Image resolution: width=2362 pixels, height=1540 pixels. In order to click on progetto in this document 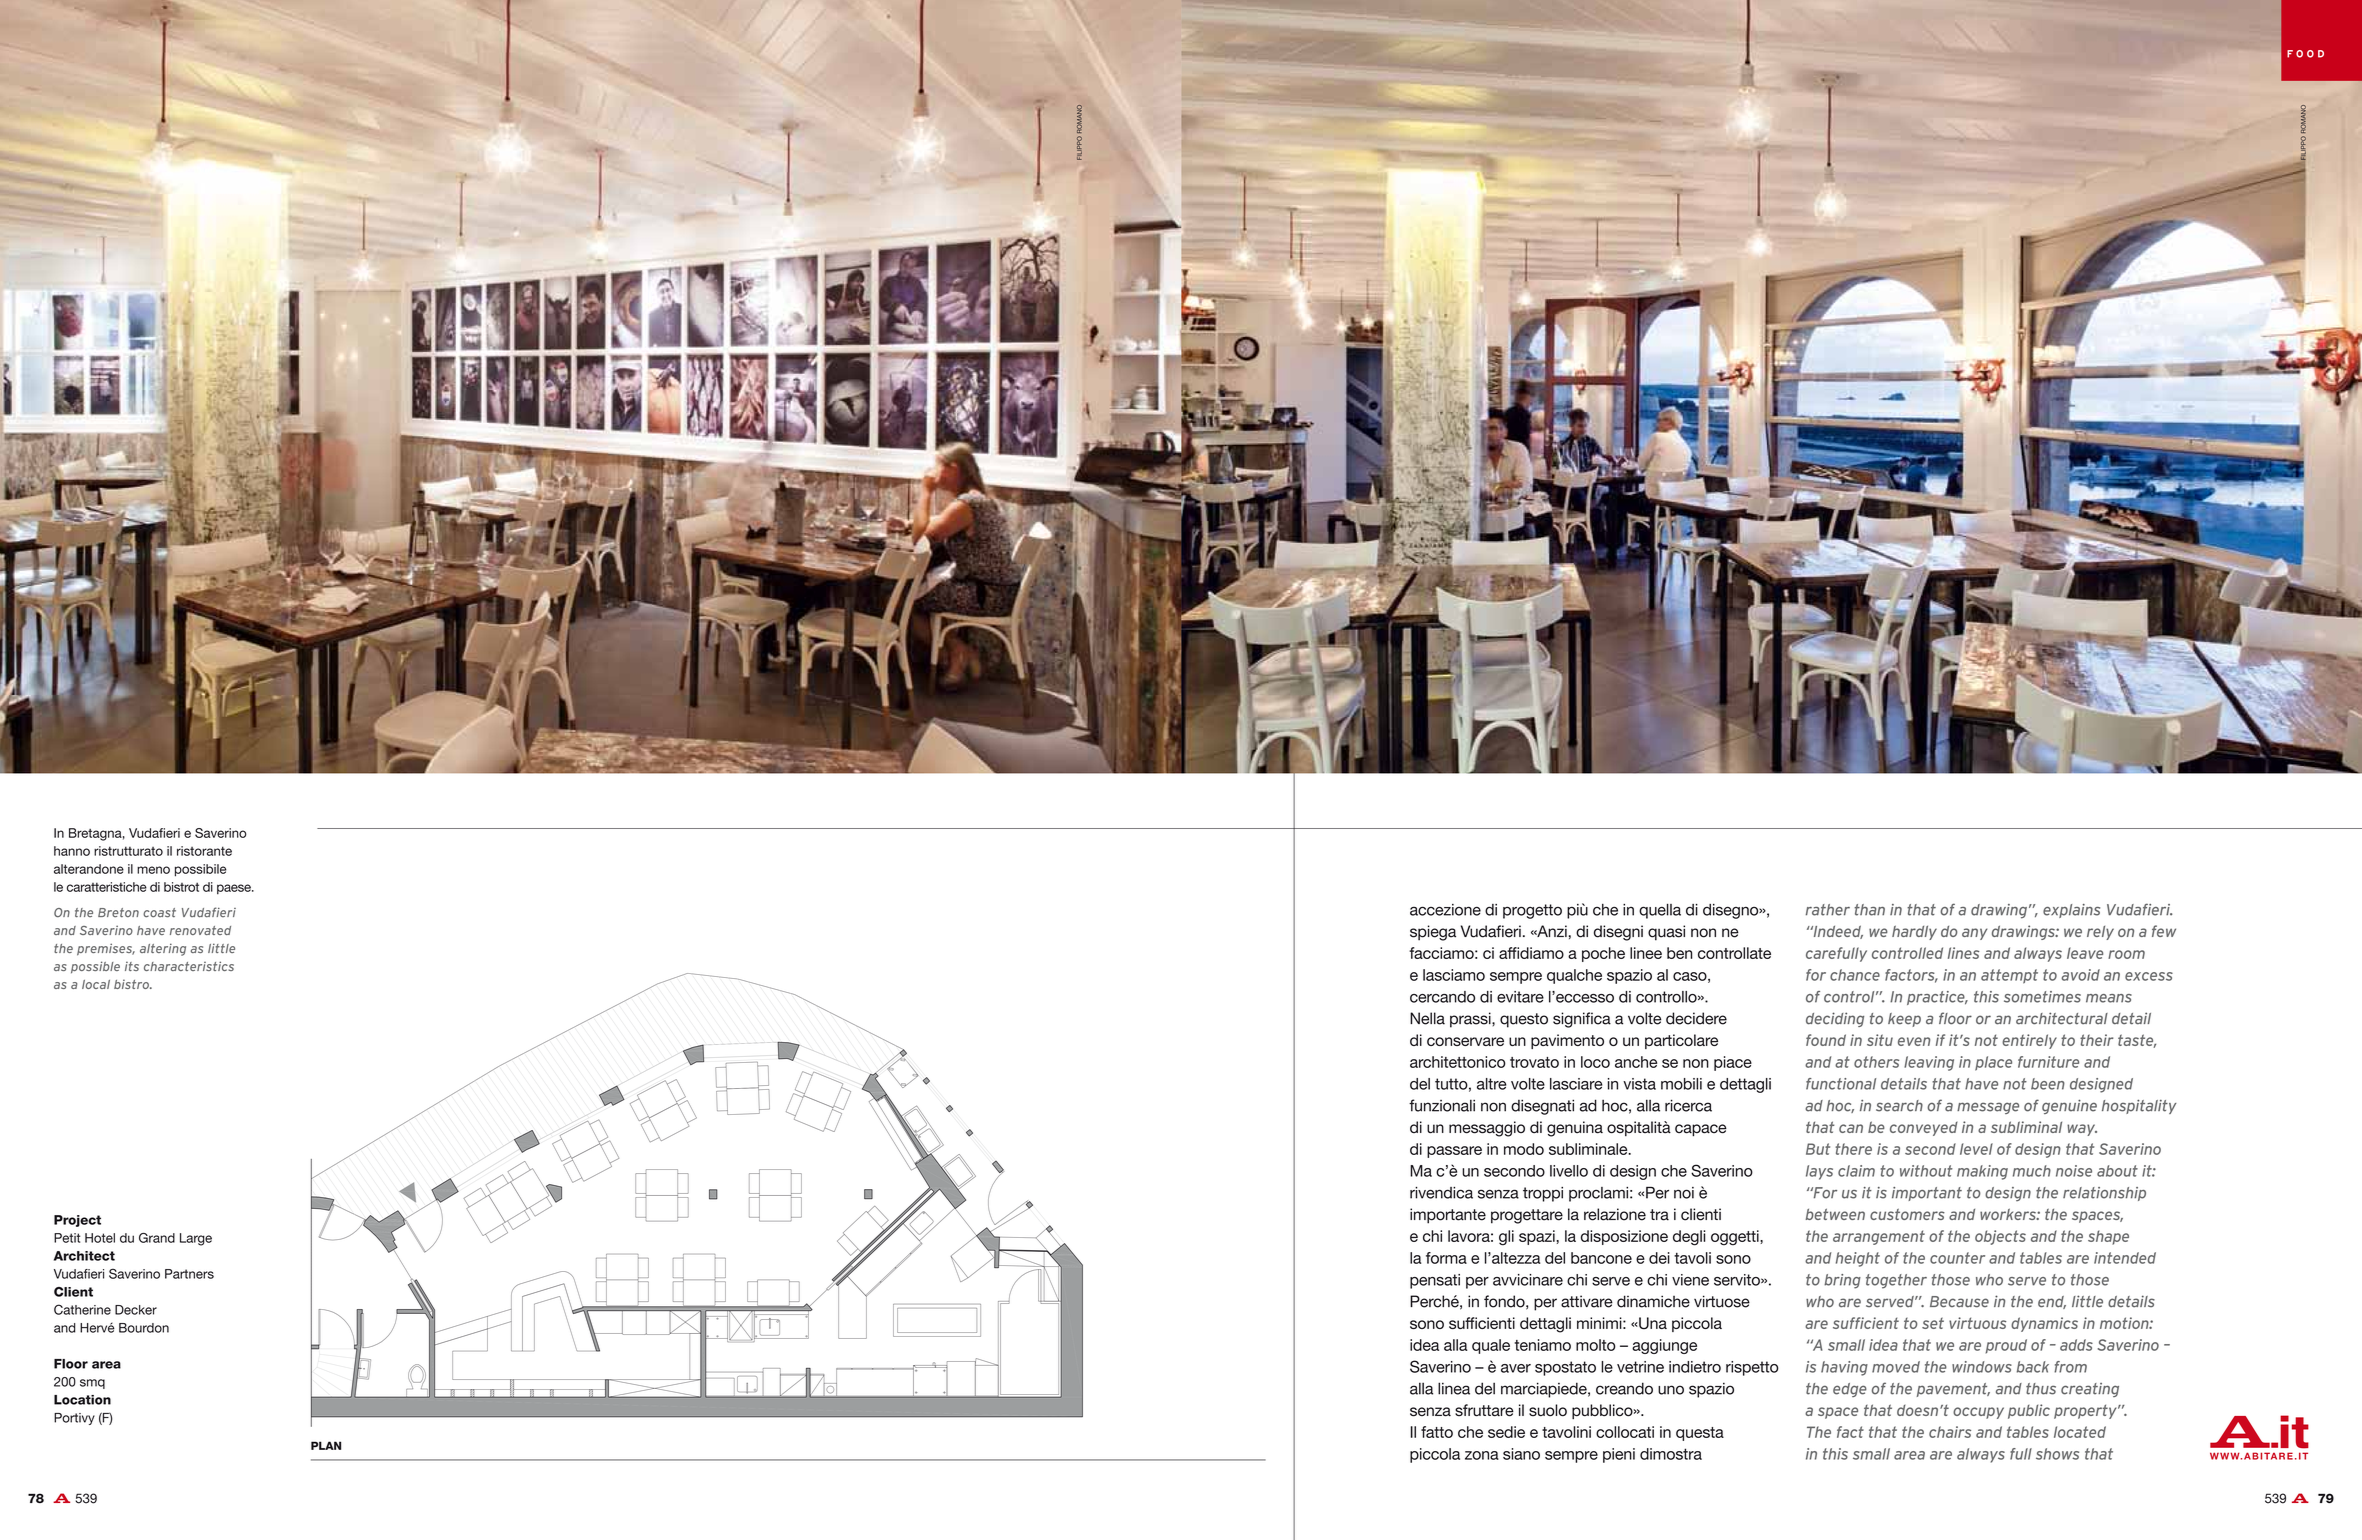, I will do `click(1532, 911)`.
